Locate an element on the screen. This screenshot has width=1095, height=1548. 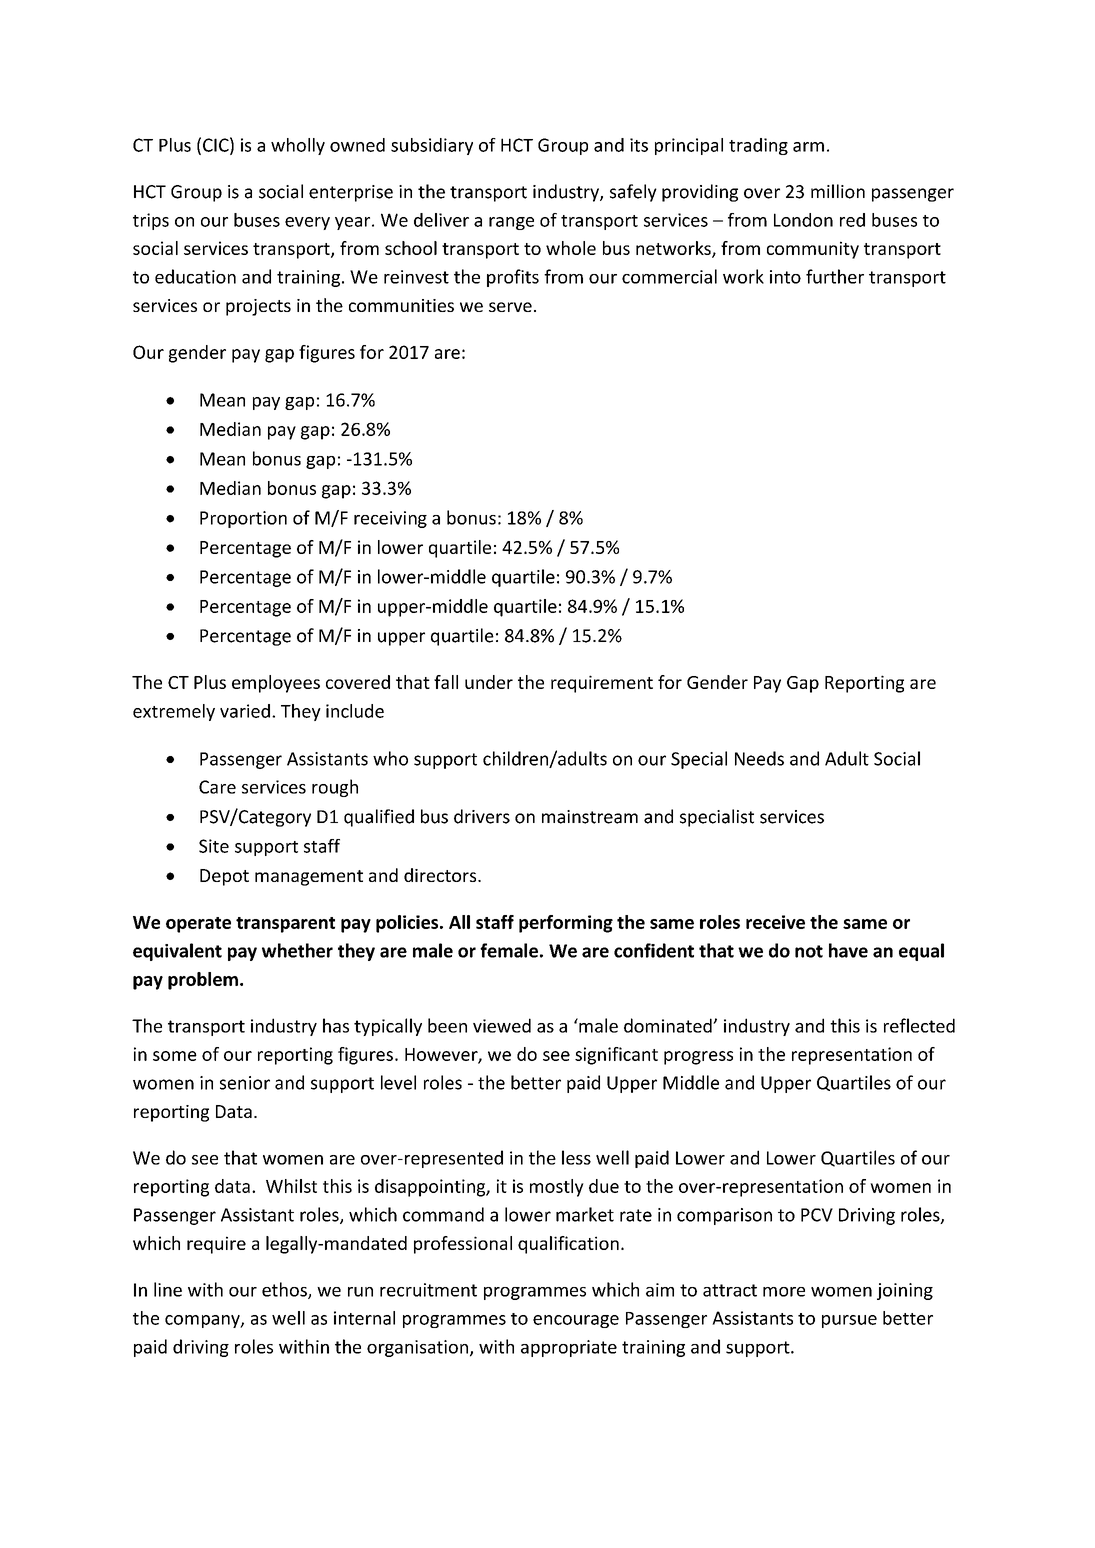
senior is located at coordinates (245, 1083).
